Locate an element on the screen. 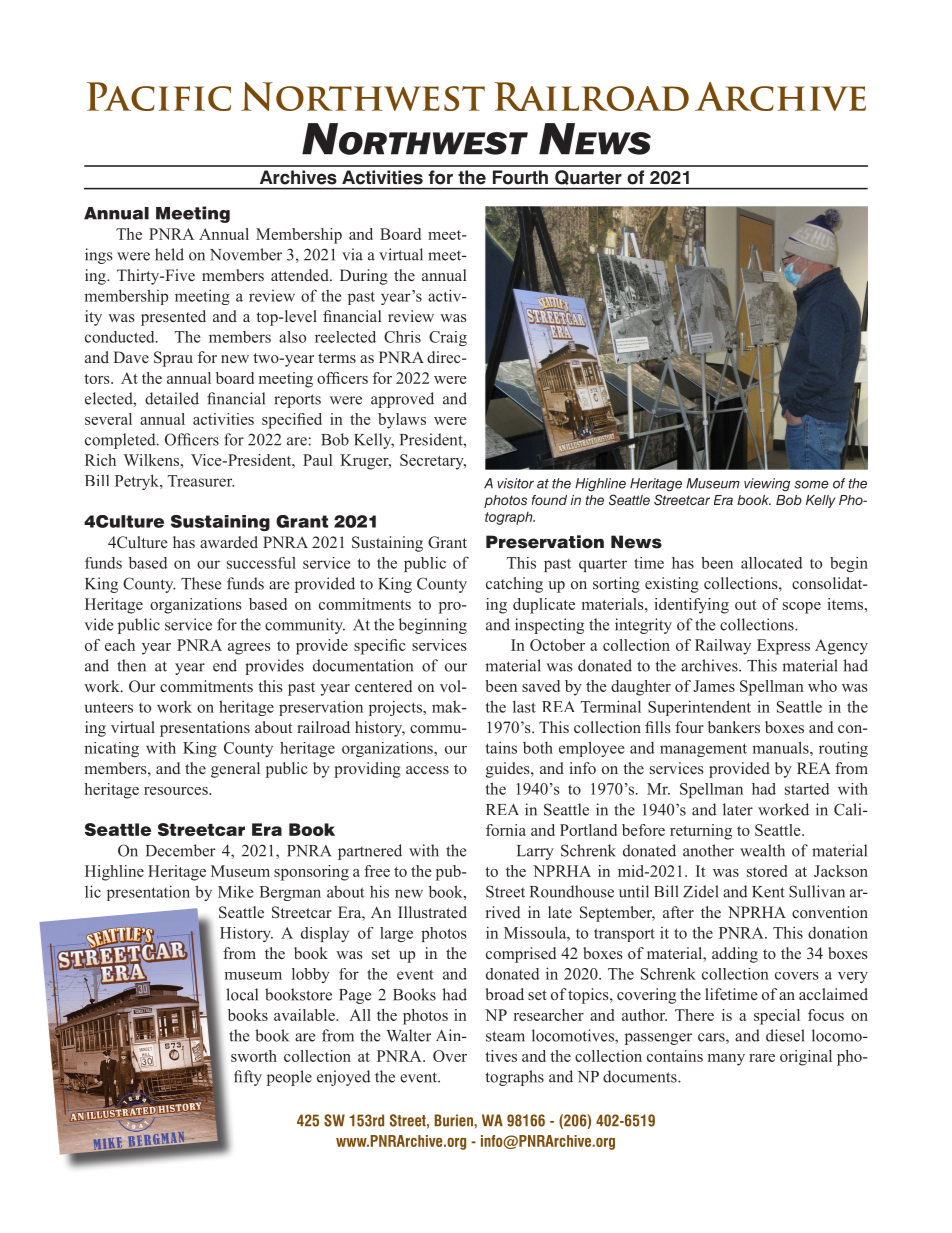  steam is located at coordinates (505, 1036).
